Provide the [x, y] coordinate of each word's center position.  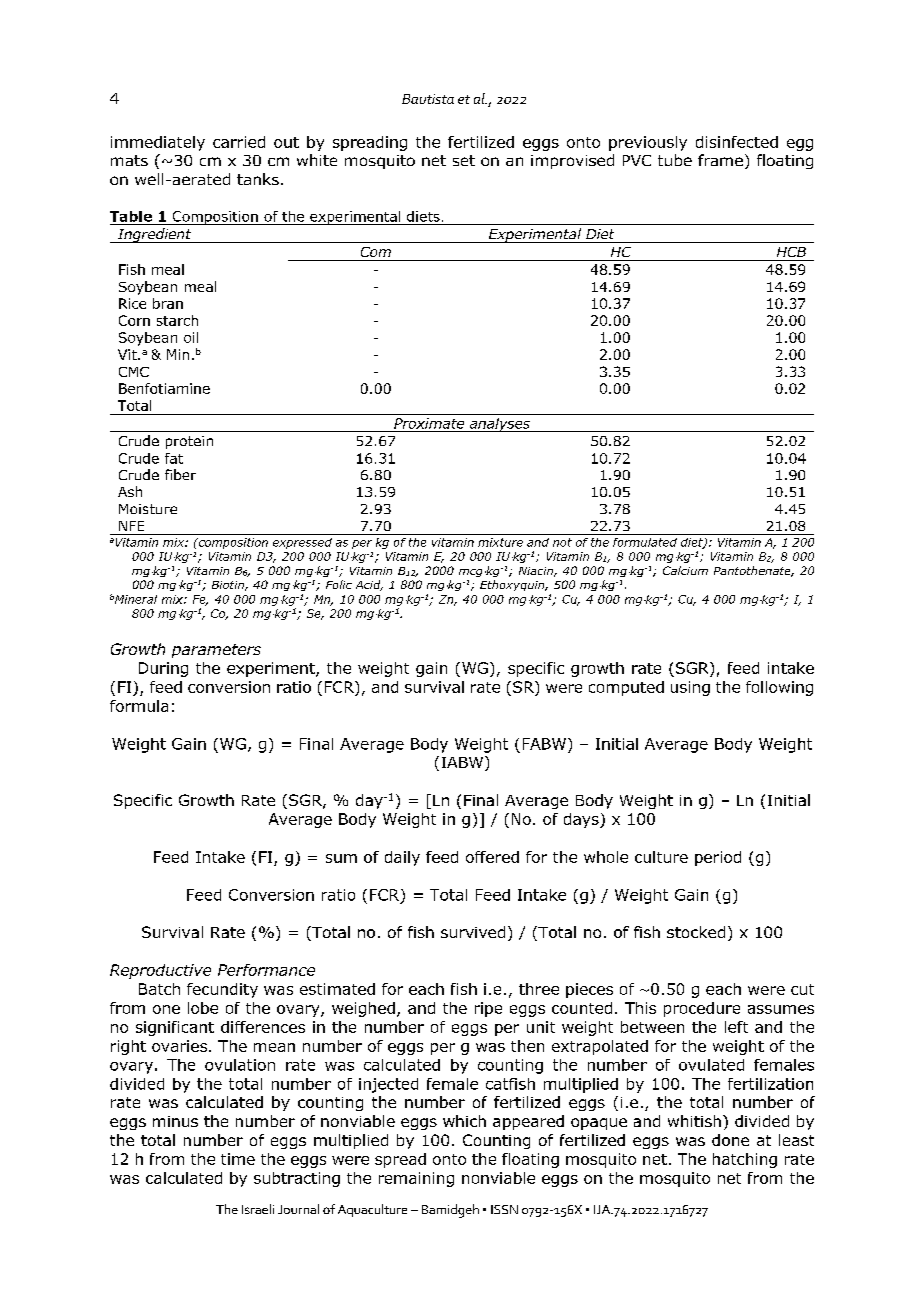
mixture [500, 542]
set [464, 160]
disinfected [737, 142]
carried [239, 142]
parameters [216, 651]
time [238, 1159]
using [690, 688]
